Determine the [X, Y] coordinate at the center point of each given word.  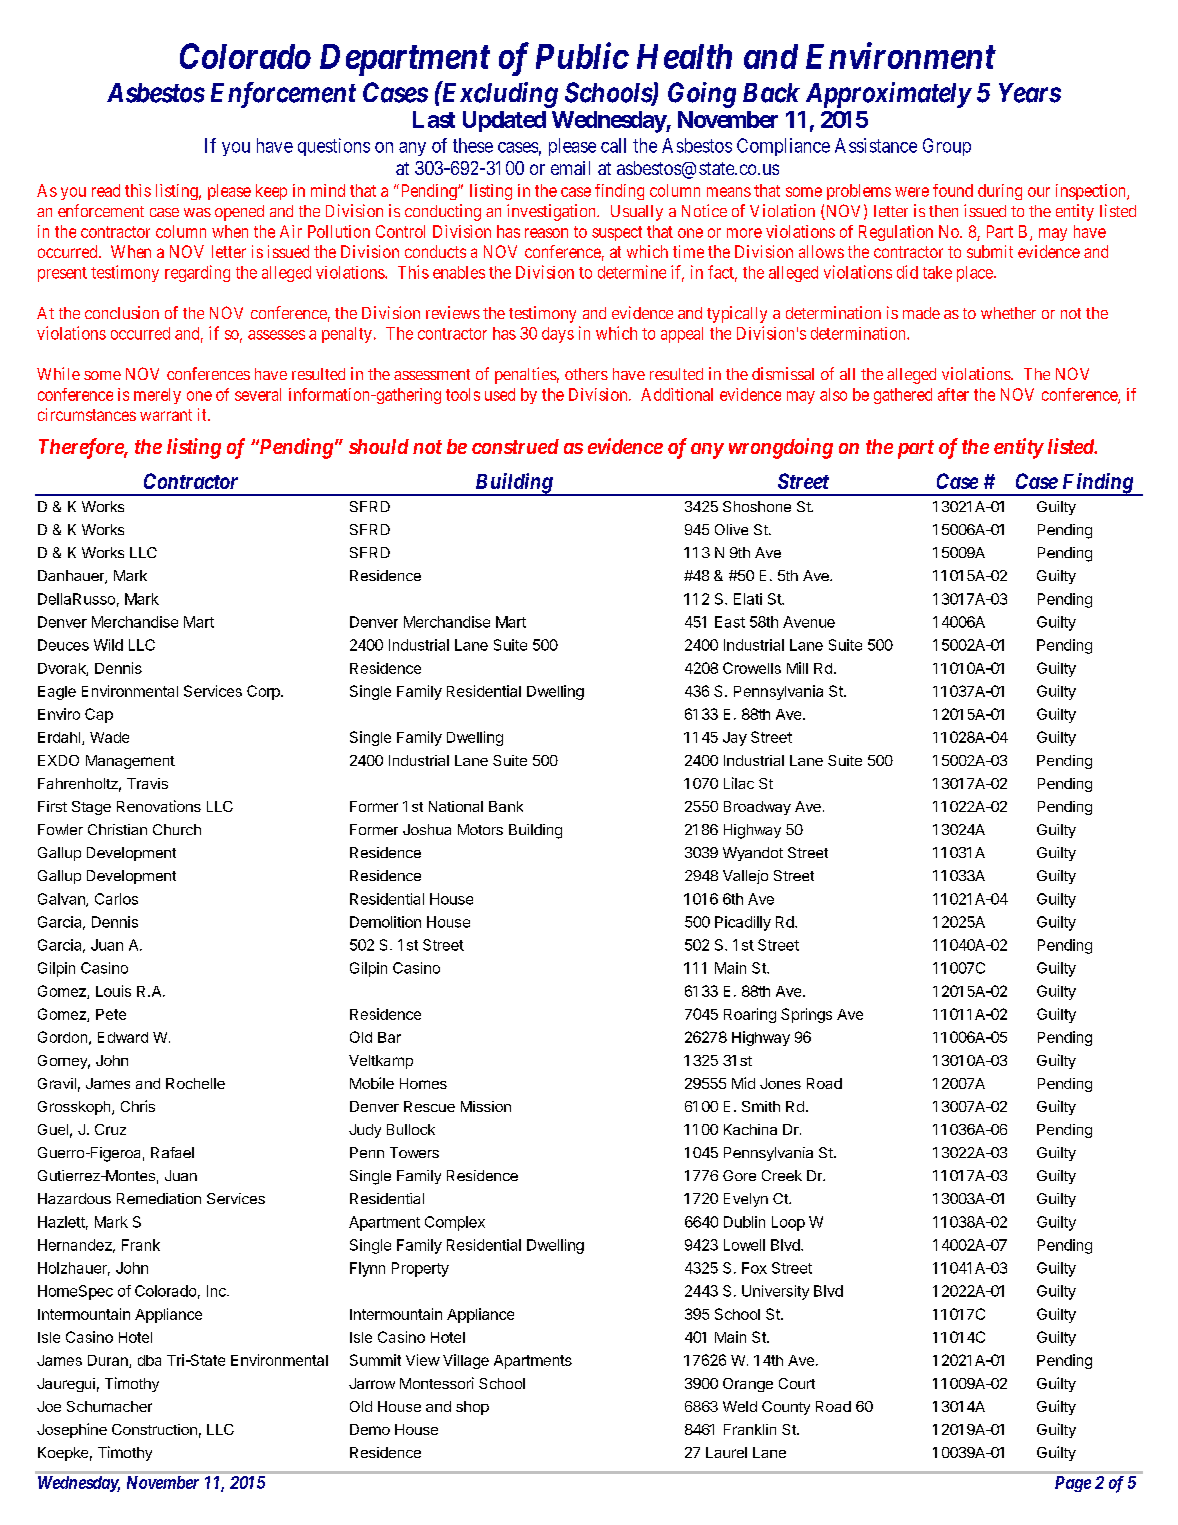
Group [947, 147]
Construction [154, 1429]
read [106, 190]
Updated [504, 121]
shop [472, 1408]
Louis [113, 991]
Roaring [750, 1015]
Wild [108, 645]
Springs [806, 1015]
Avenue [809, 622]
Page [1073, 1484]
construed [515, 446]
